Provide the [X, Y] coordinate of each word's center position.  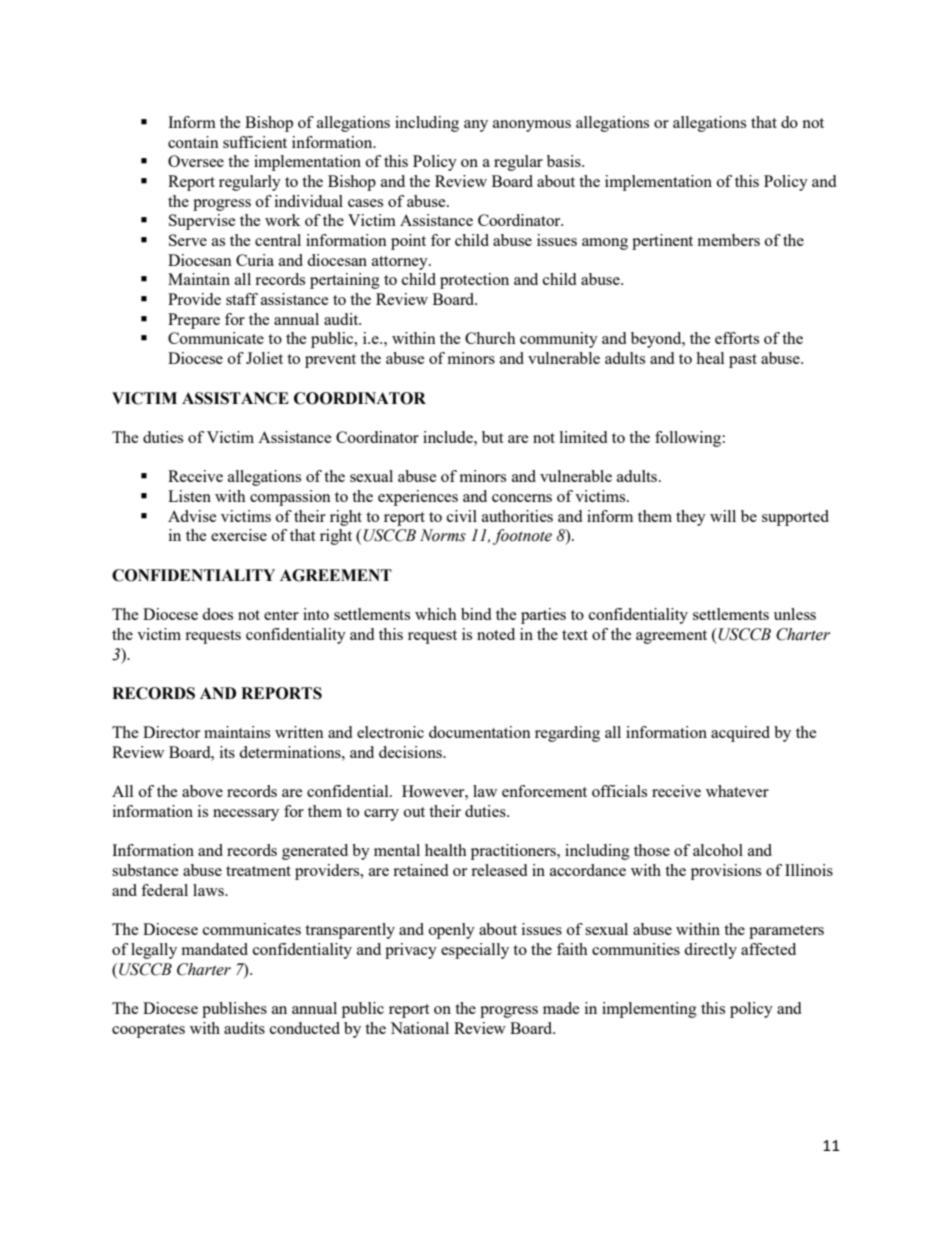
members [729, 240]
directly [710, 951]
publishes [234, 1010]
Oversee [196, 161]
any [476, 126]
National [419, 1028]
